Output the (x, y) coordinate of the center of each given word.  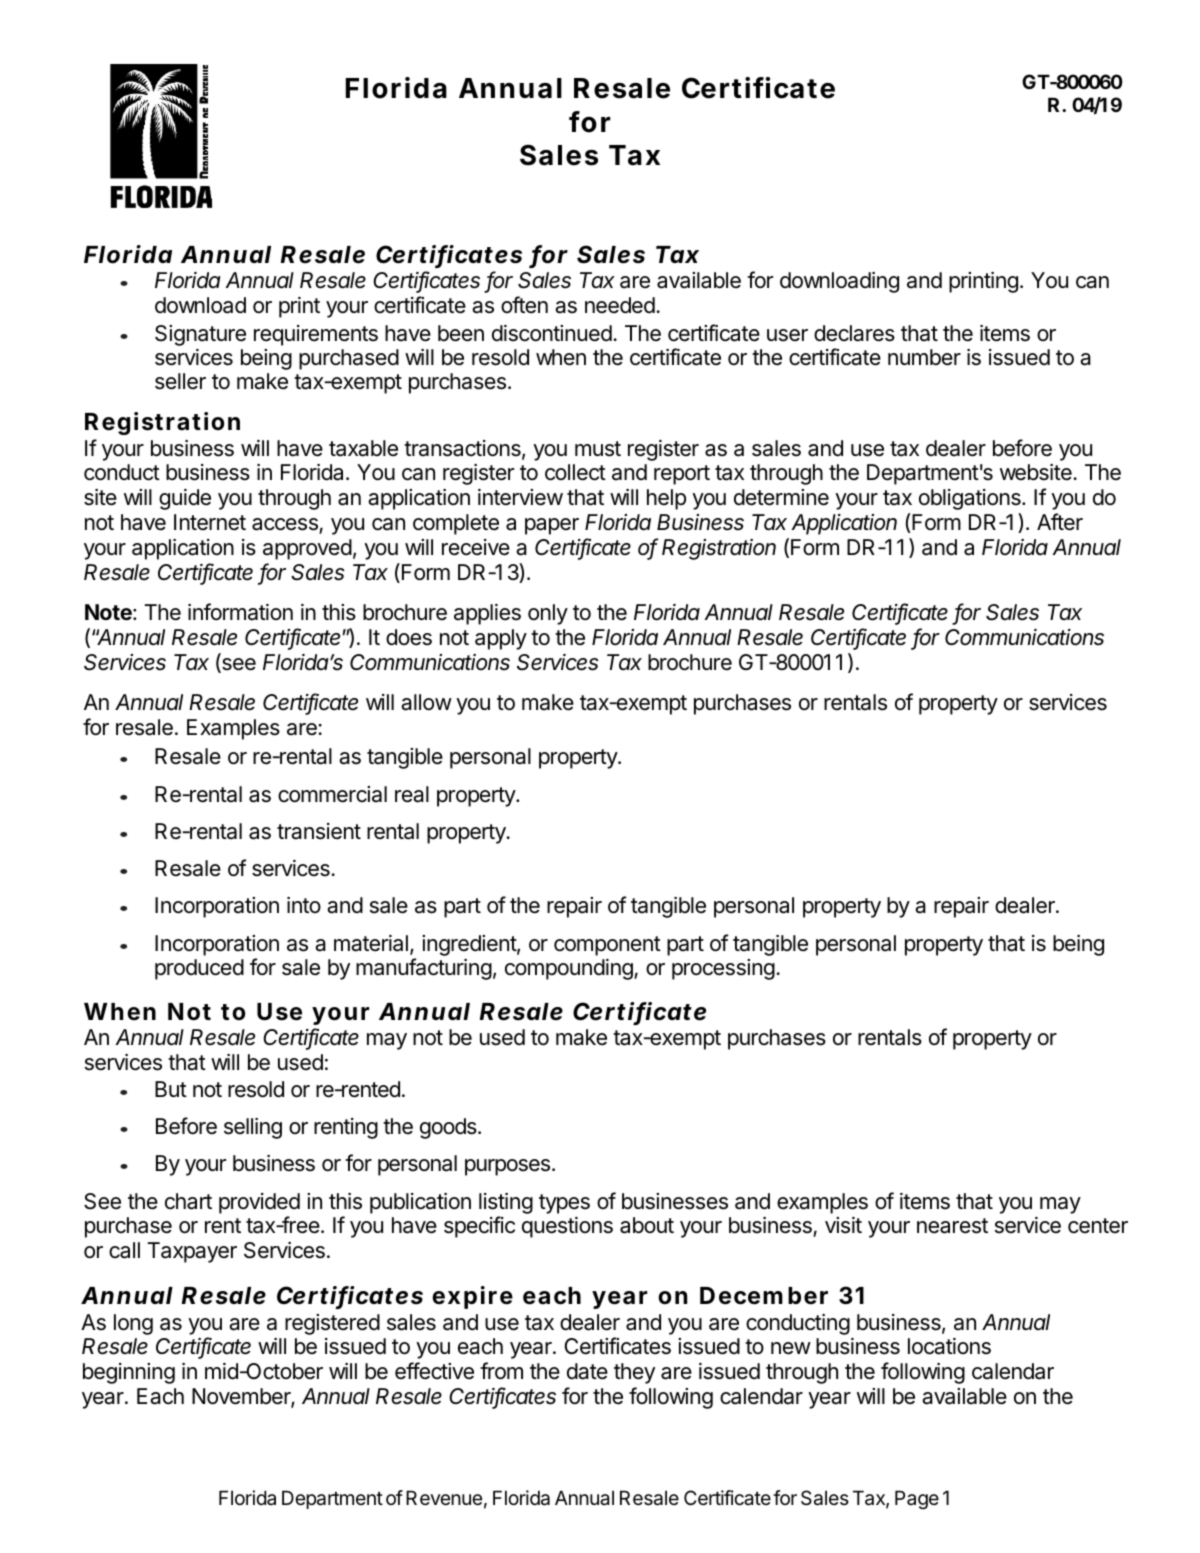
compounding (570, 969)
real (412, 794)
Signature (200, 335)
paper (552, 526)
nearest (952, 1226)
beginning (129, 1373)
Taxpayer (192, 1252)
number (924, 357)
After (1060, 522)
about (647, 1225)
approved (307, 549)
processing (723, 969)
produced (199, 969)
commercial (332, 794)
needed (621, 305)
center (1098, 1226)
